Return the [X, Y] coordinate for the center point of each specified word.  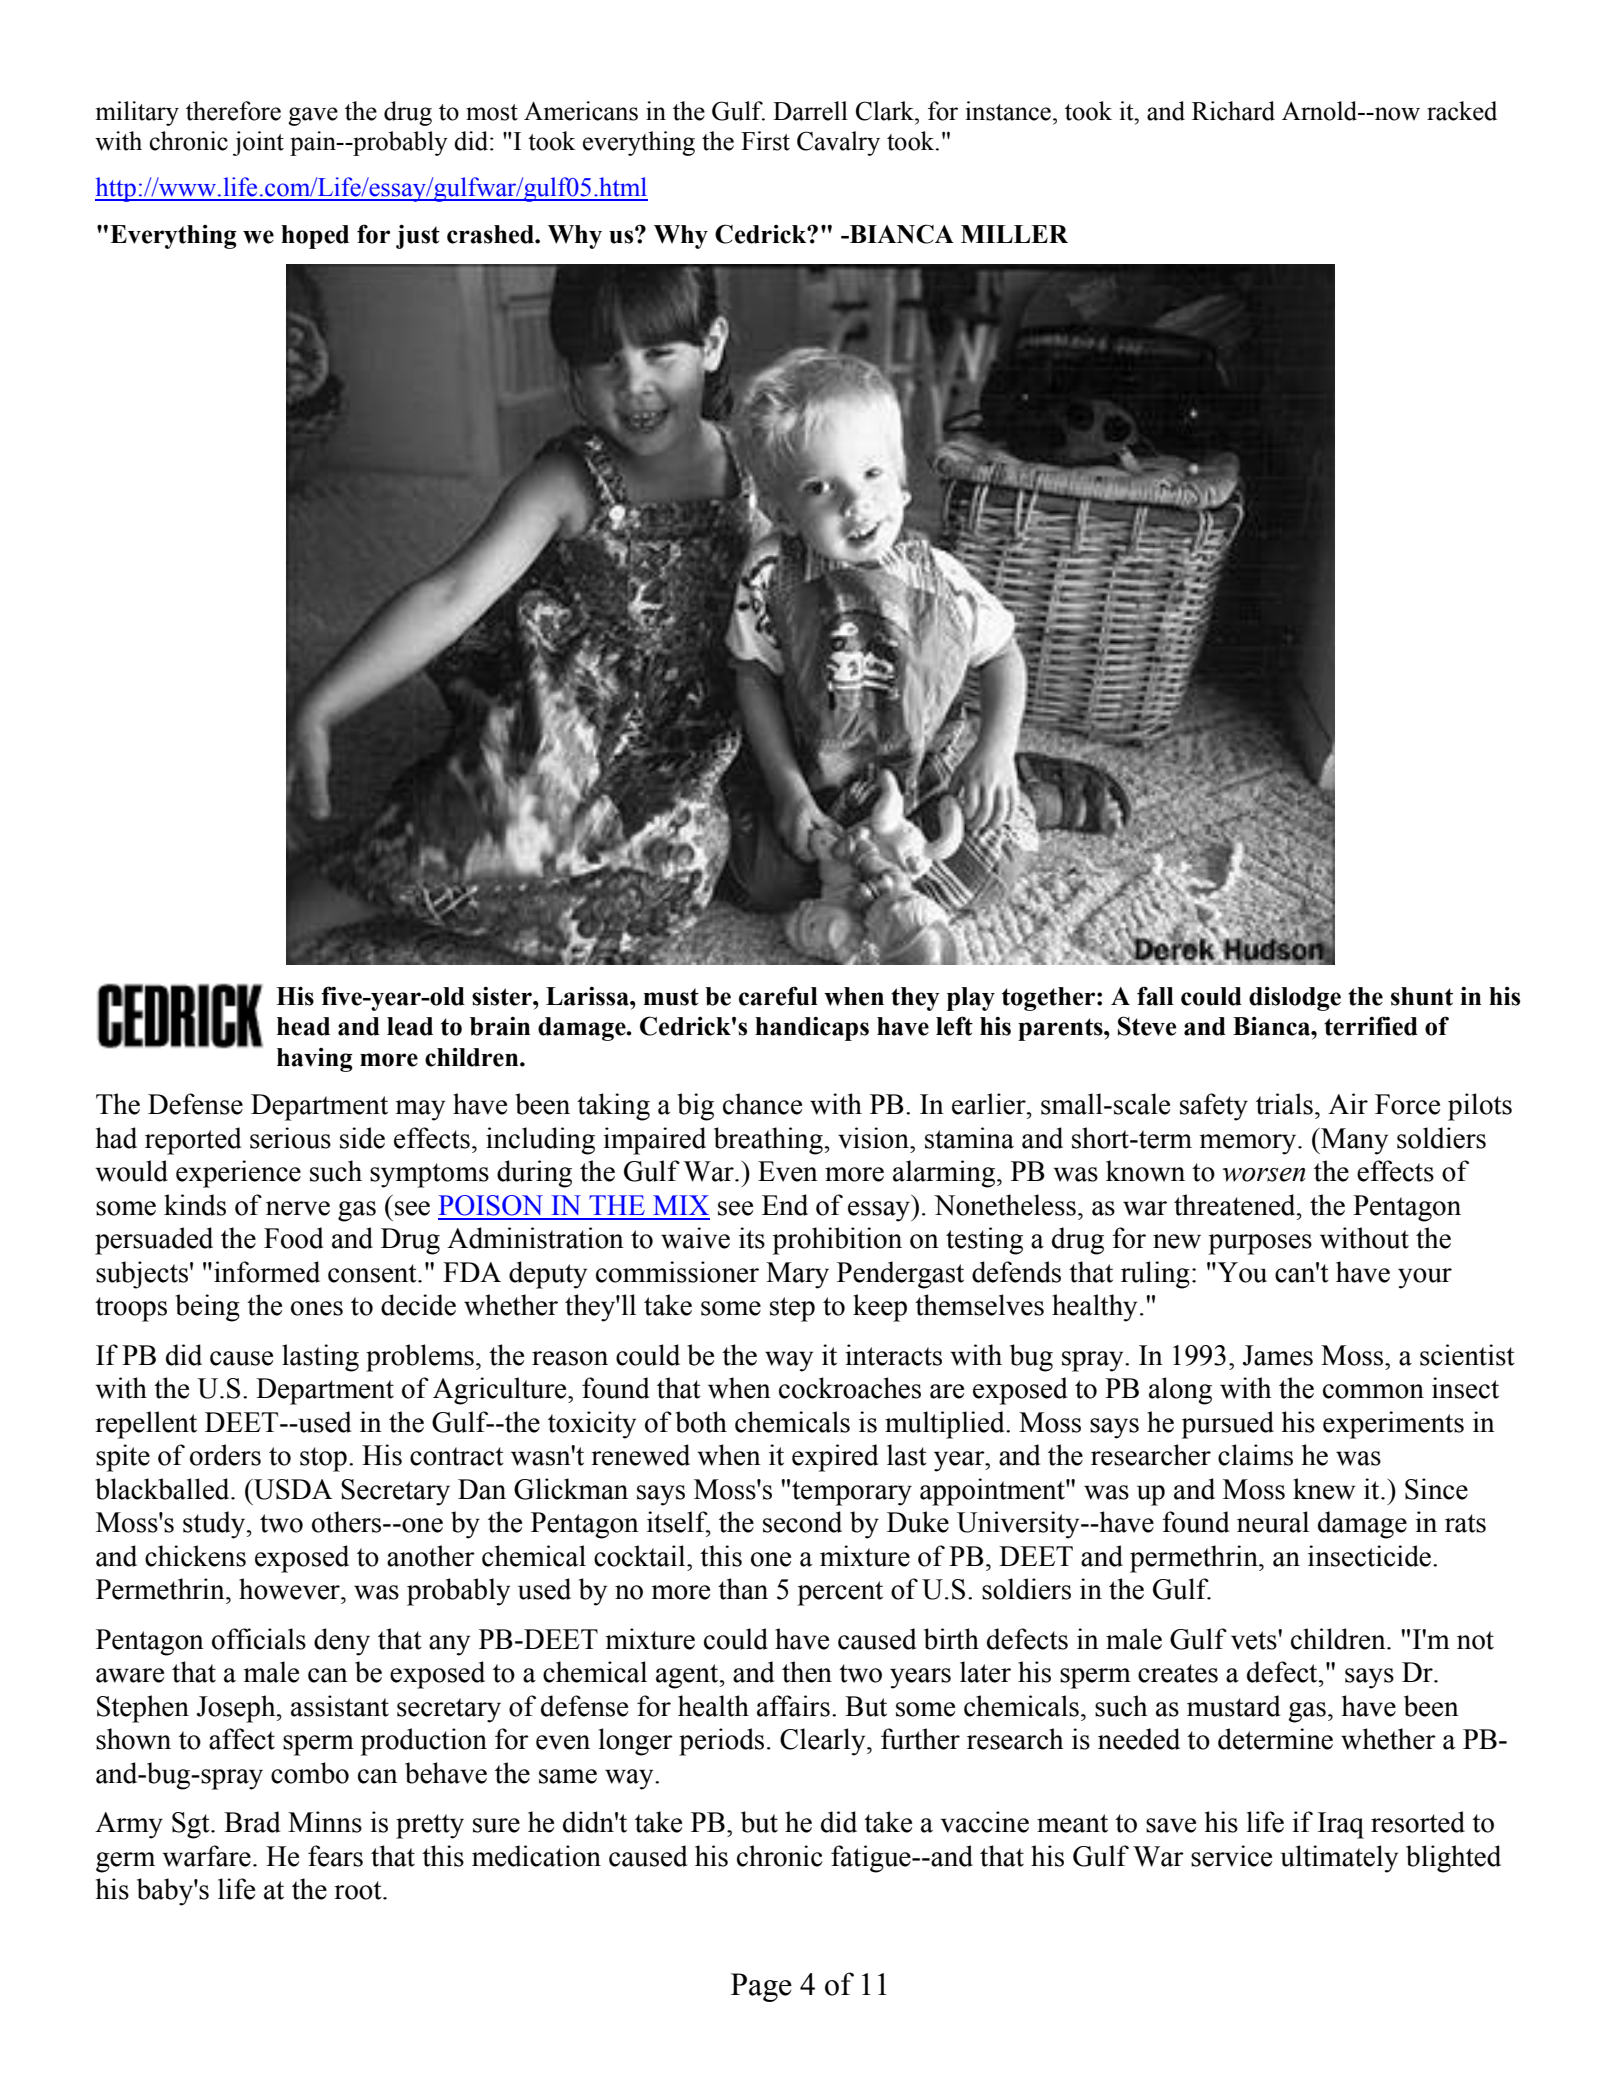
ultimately [1339, 1859]
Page [761, 1987]
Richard [1233, 111]
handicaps [812, 1029]
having [315, 1060]
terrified [1371, 1026]
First [765, 141]
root [359, 1890]
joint [258, 143]
